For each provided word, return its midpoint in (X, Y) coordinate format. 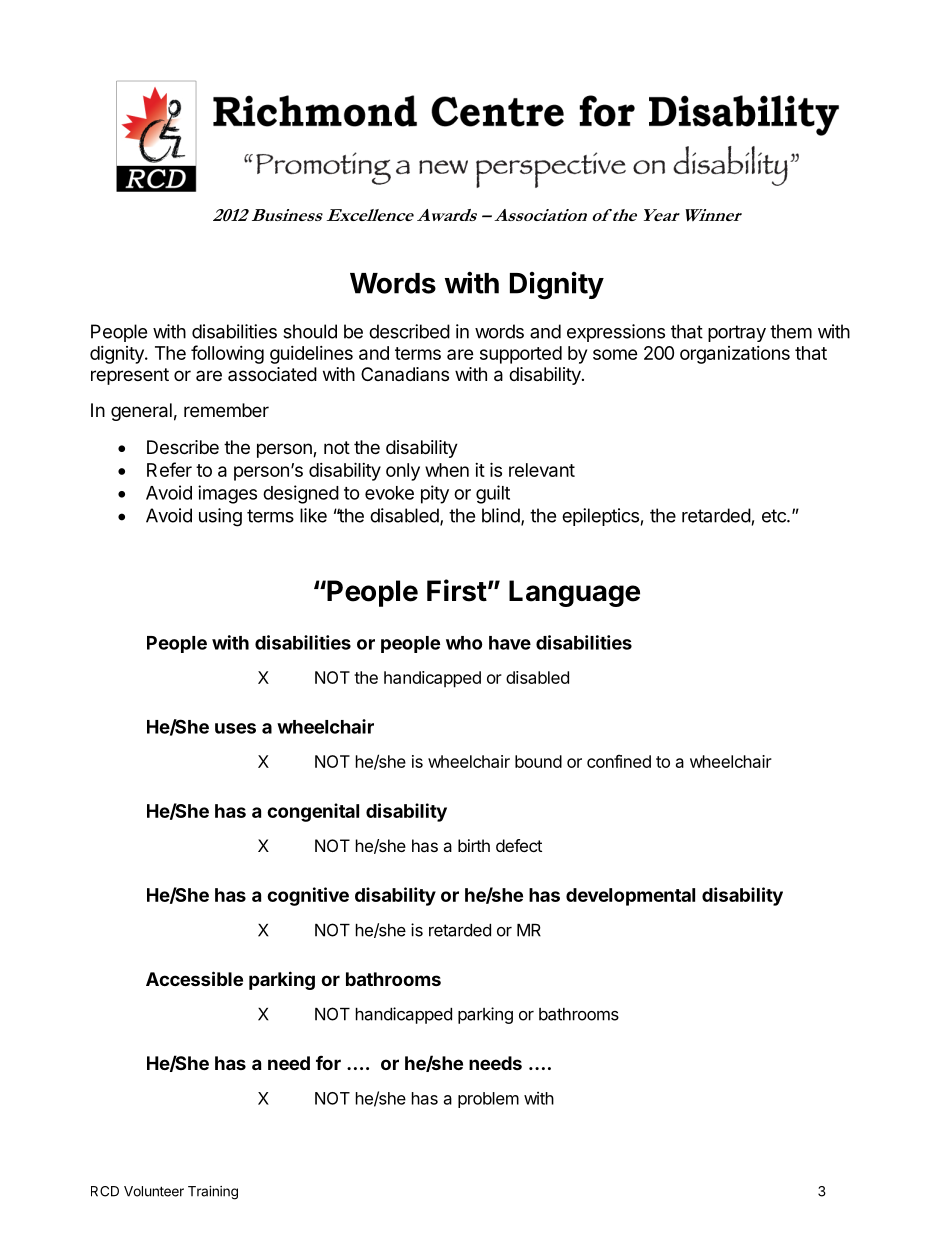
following (227, 354)
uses (235, 728)
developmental (630, 897)
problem (488, 1100)
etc (775, 516)
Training (213, 1193)
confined (619, 761)
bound (538, 761)
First (457, 590)
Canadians (405, 374)
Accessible (194, 978)
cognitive (308, 896)
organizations (735, 355)
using (220, 517)
